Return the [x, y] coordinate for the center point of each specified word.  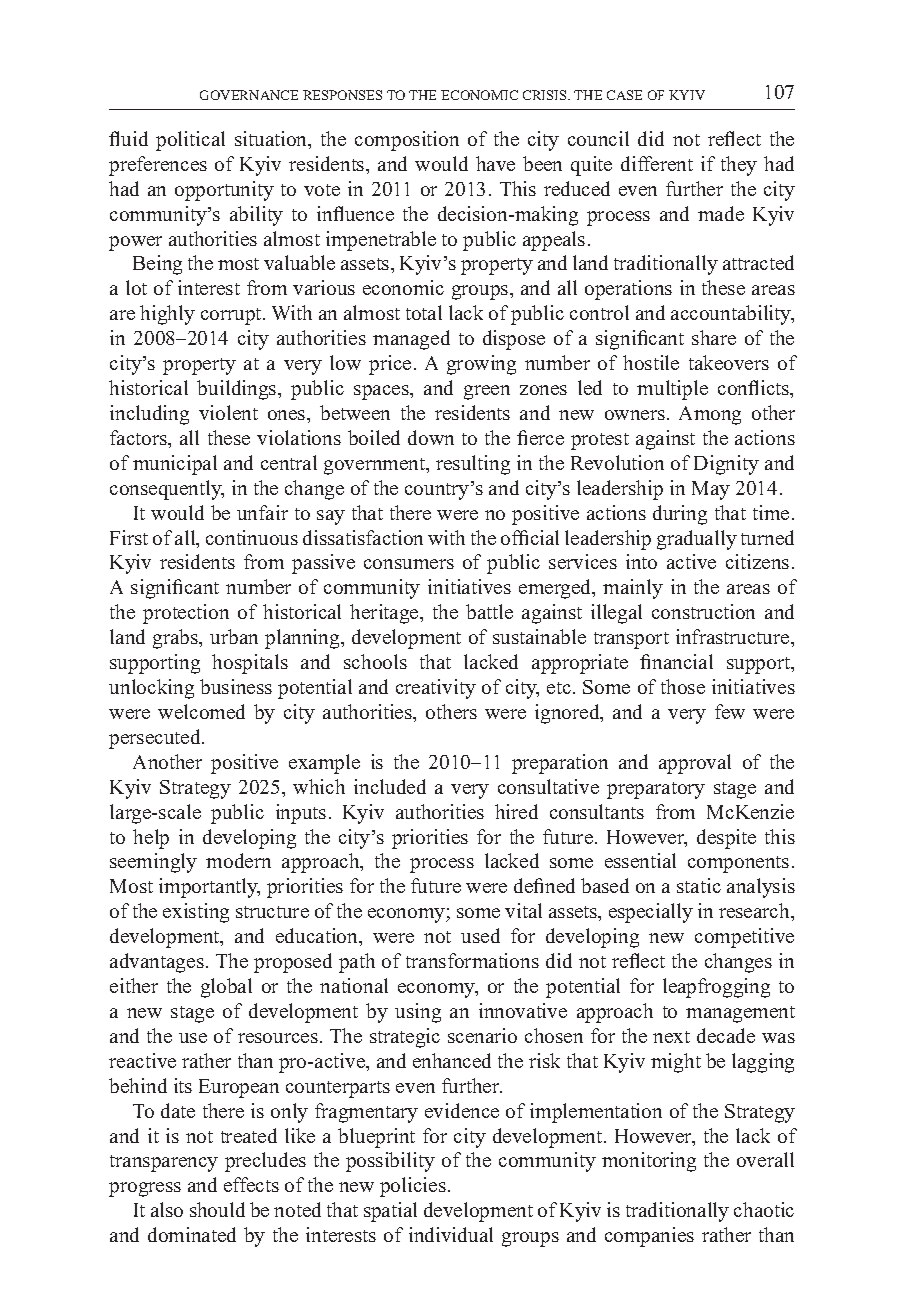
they [739, 166]
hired [516, 811]
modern [238, 860]
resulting [473, 465]
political [190, 141]
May [711, 490]
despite [726, 839]
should [217, 1209]
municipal [175, 465]
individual [451, 1234]
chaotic [764, 1209]
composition [407, 141]
